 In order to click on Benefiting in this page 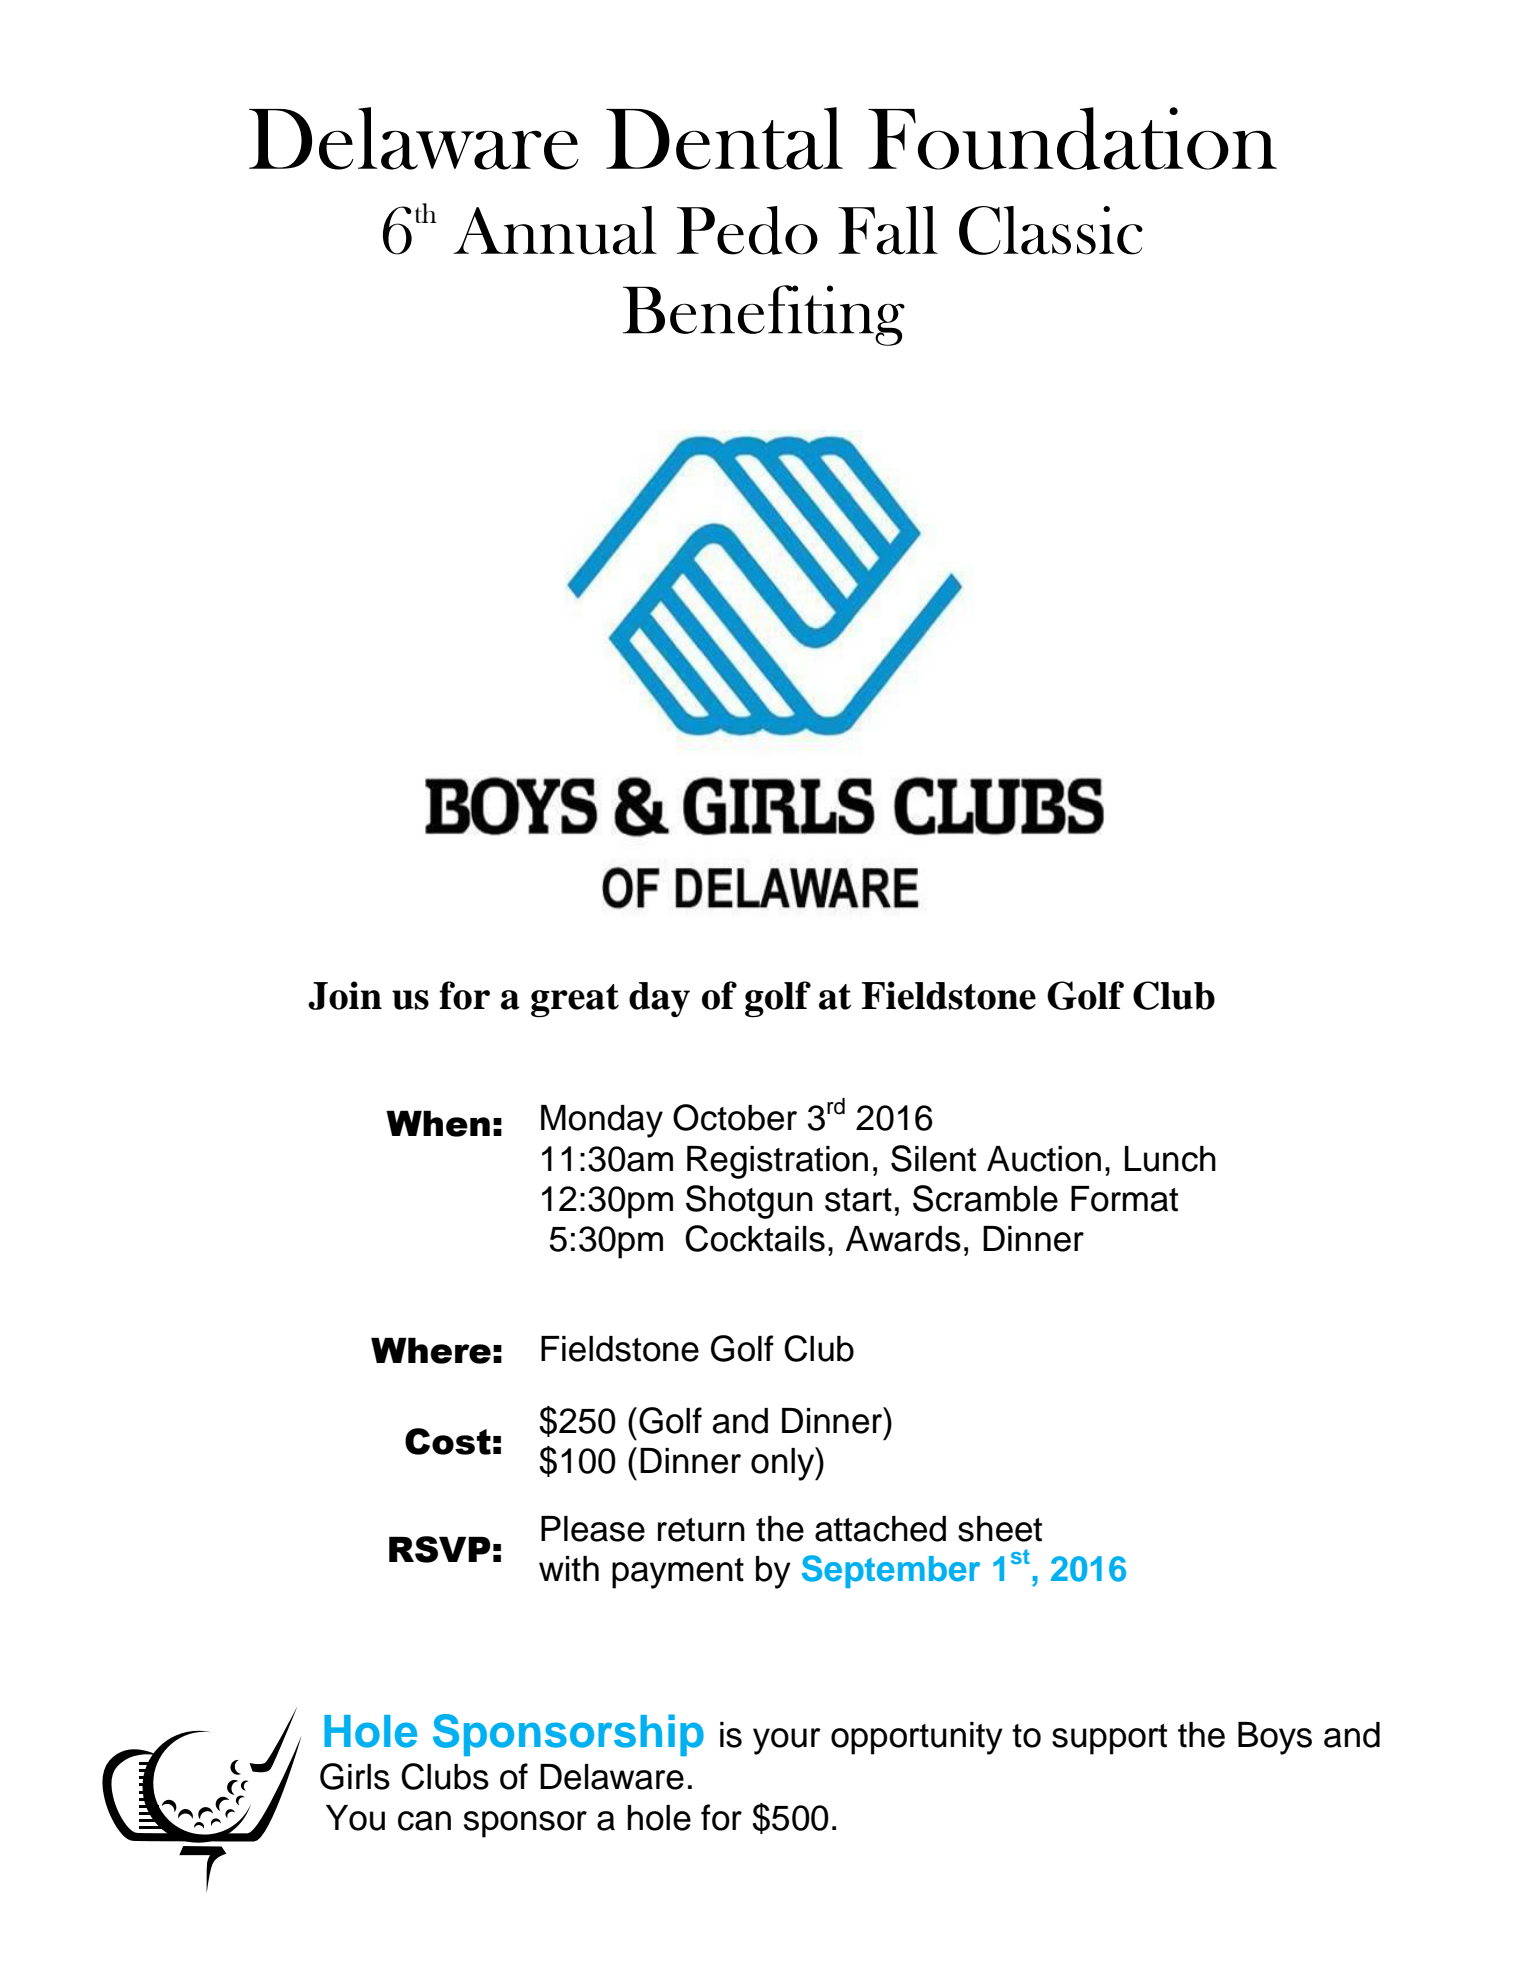, I will do `click(764, 315)`.
